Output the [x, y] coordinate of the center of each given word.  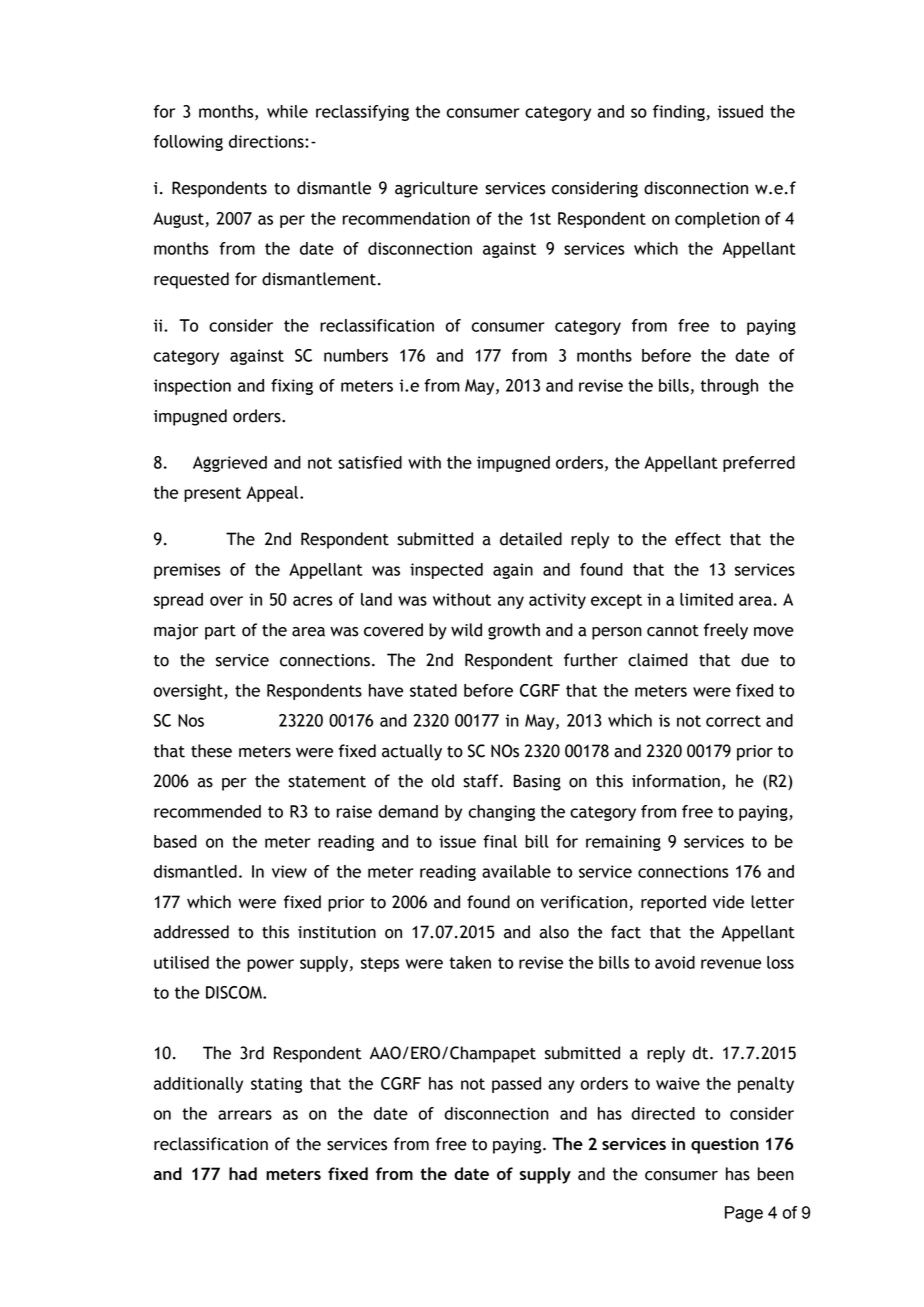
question [725, 1145]
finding [679, 113]
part [220, 632]
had [243, 1173]
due [755, 660]
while [287, 111]
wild [466, 630]
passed [516, 1085]
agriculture [436, 189]
